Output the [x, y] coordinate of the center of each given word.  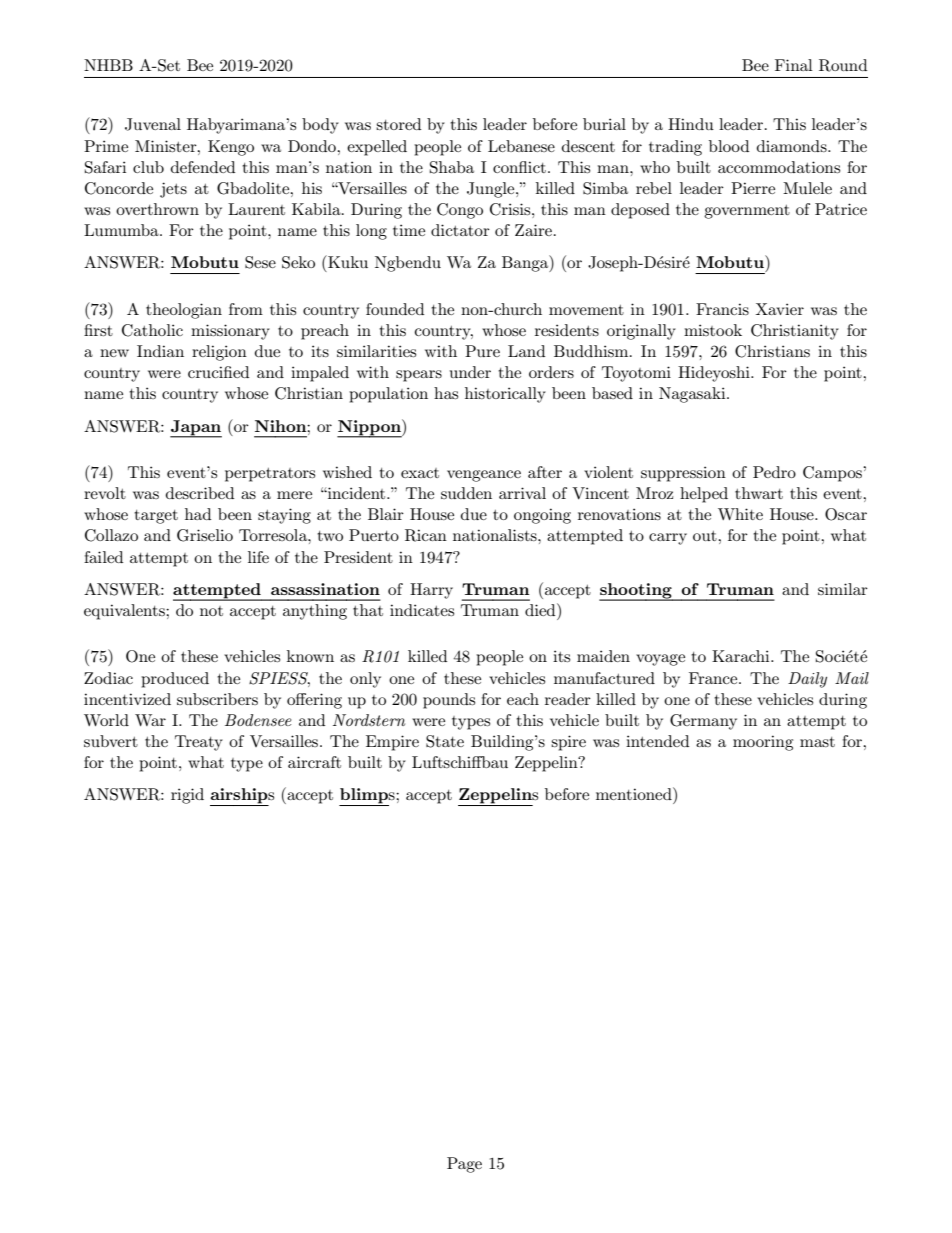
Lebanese [521, 146]
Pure [482, 351]
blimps [368, 797]
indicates [422, 610]
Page [464, 1165]
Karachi [742, 656]
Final [794, 65]
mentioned [635, 793]
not [211, 611]
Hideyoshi [715, 374]
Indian [160, 351]
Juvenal [153, 124]
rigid [187, 796]
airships [242, 797]
